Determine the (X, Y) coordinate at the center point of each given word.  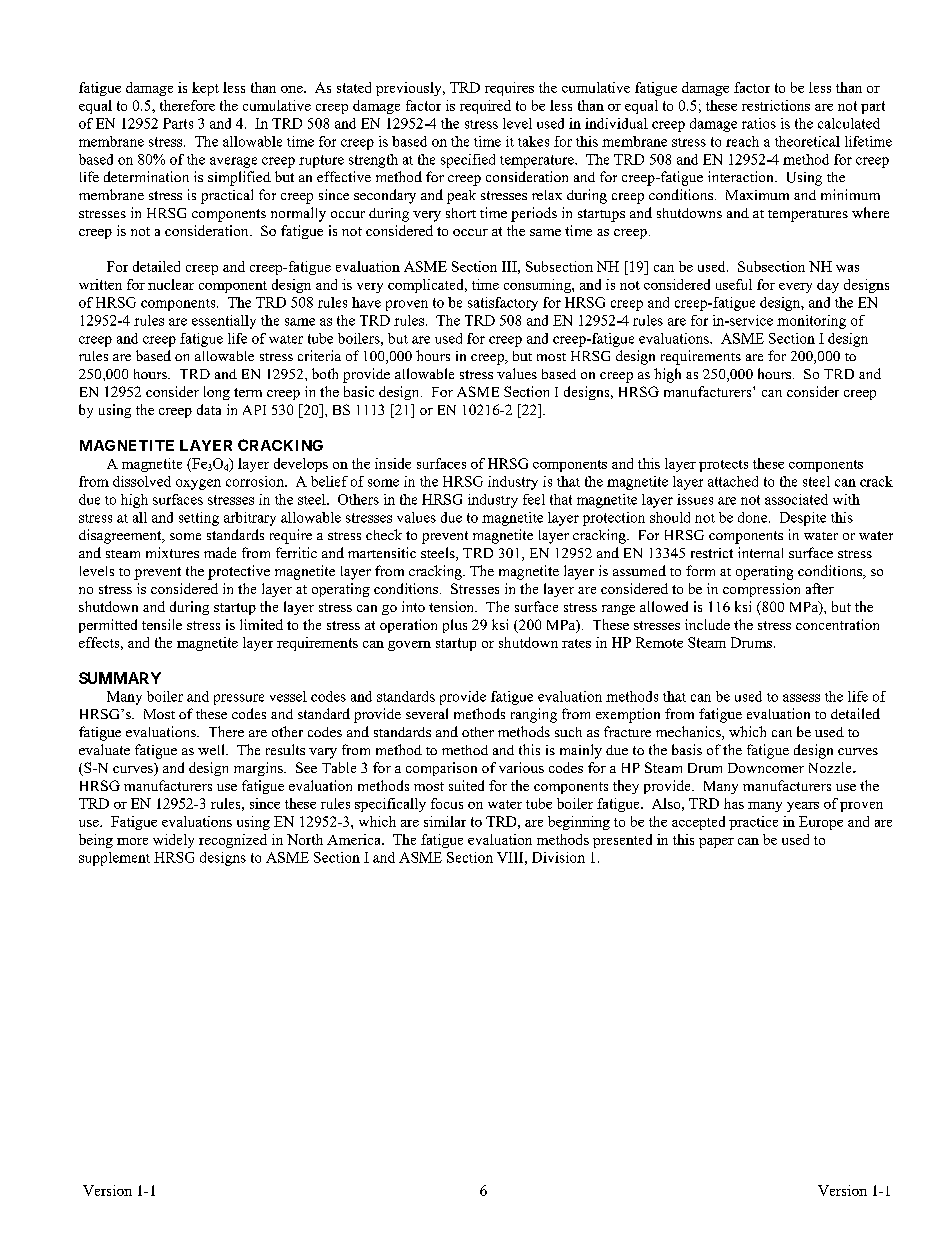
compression (761, 590)
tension (453, 606)
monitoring (811, 322)
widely (173, 841)
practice (753, 823)
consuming (538, 286)
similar (445, 821)
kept (205, 89)
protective (239, 572)
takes (533, 141)
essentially (224, 322)
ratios (759, 123)
